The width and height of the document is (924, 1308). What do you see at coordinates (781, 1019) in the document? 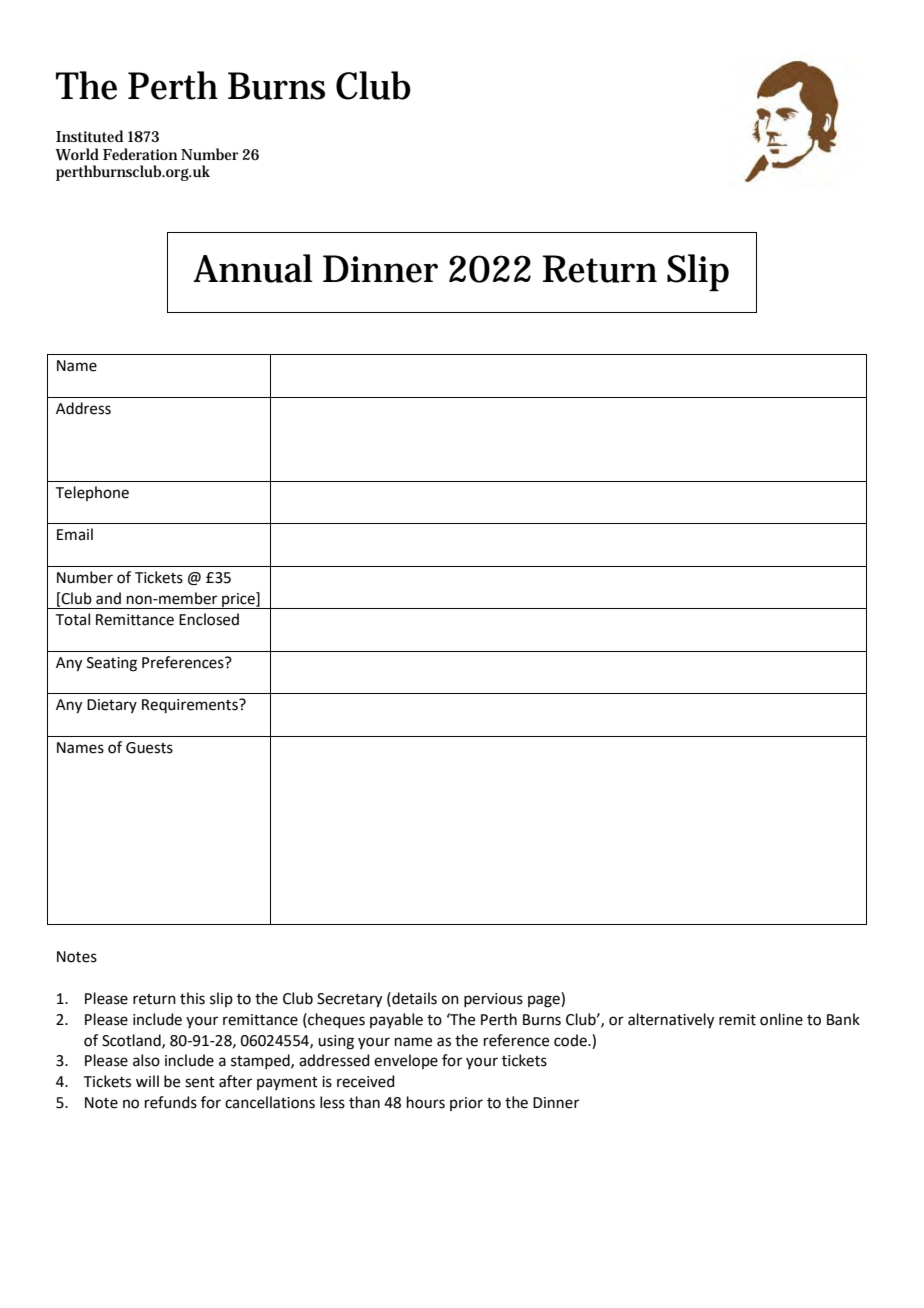
I see `online` at bounding box center [781, 1019].
